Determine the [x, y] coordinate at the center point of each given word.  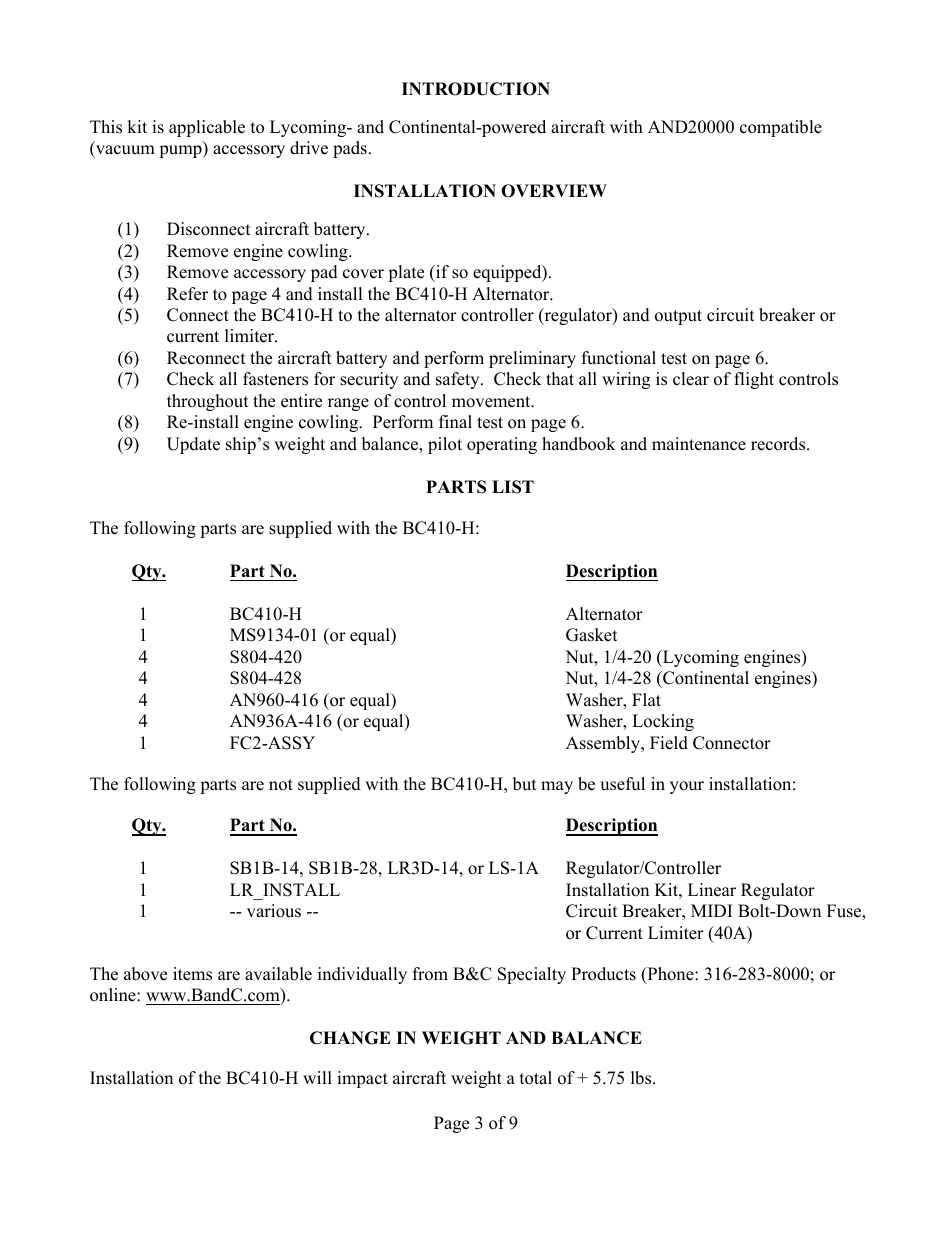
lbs [642, 1078]
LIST [513, 487]
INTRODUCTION [476, 89]
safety [459, 380]
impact [362, 1079]
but [525, 784]
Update [193, 445]
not [281, 785]
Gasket [592, 635]
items [192, 974]
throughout [208, 402]
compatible [781, 128]
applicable [207, 128]
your [687, 787]
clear [691, 379]
